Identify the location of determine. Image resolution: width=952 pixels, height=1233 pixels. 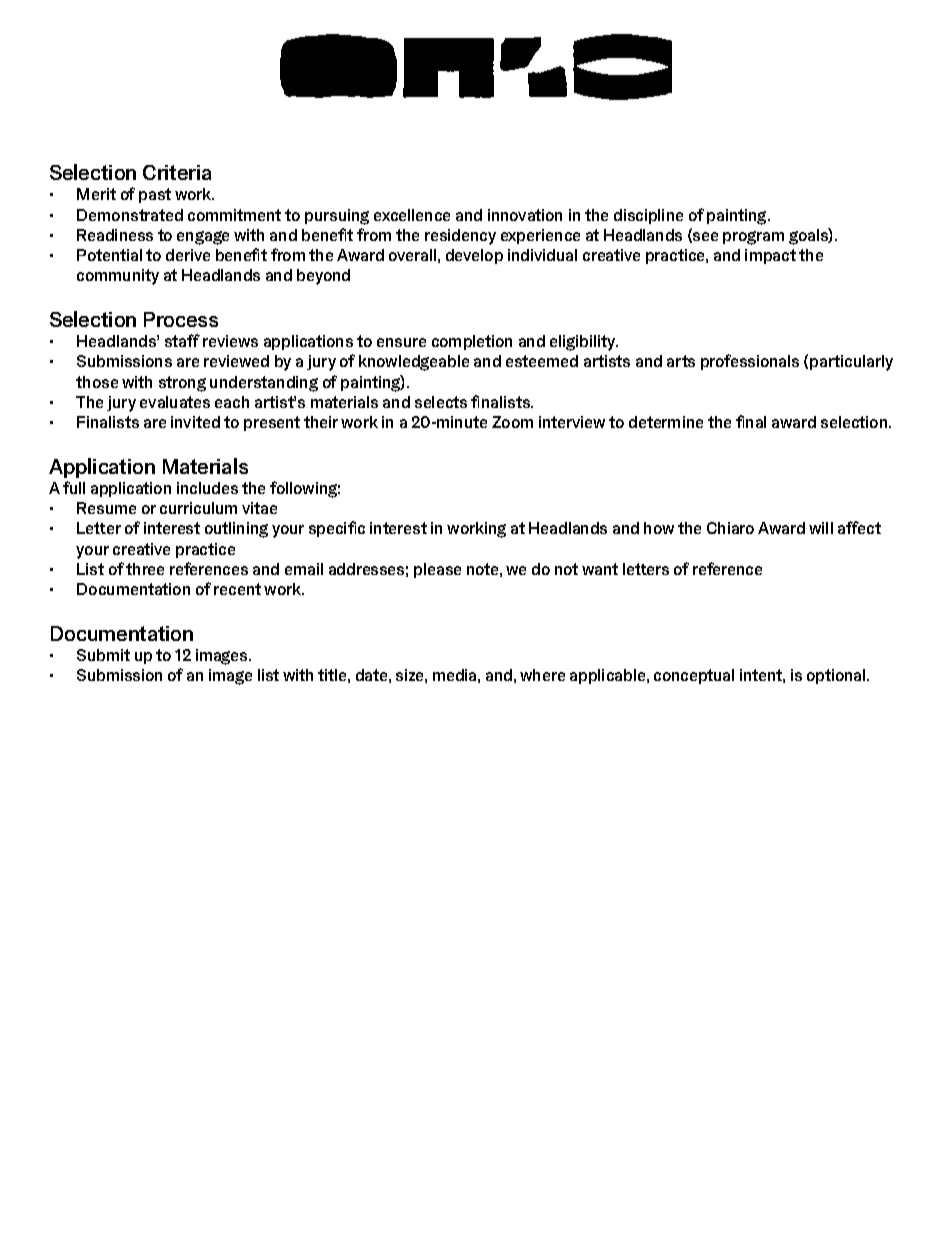
(666, 422).
